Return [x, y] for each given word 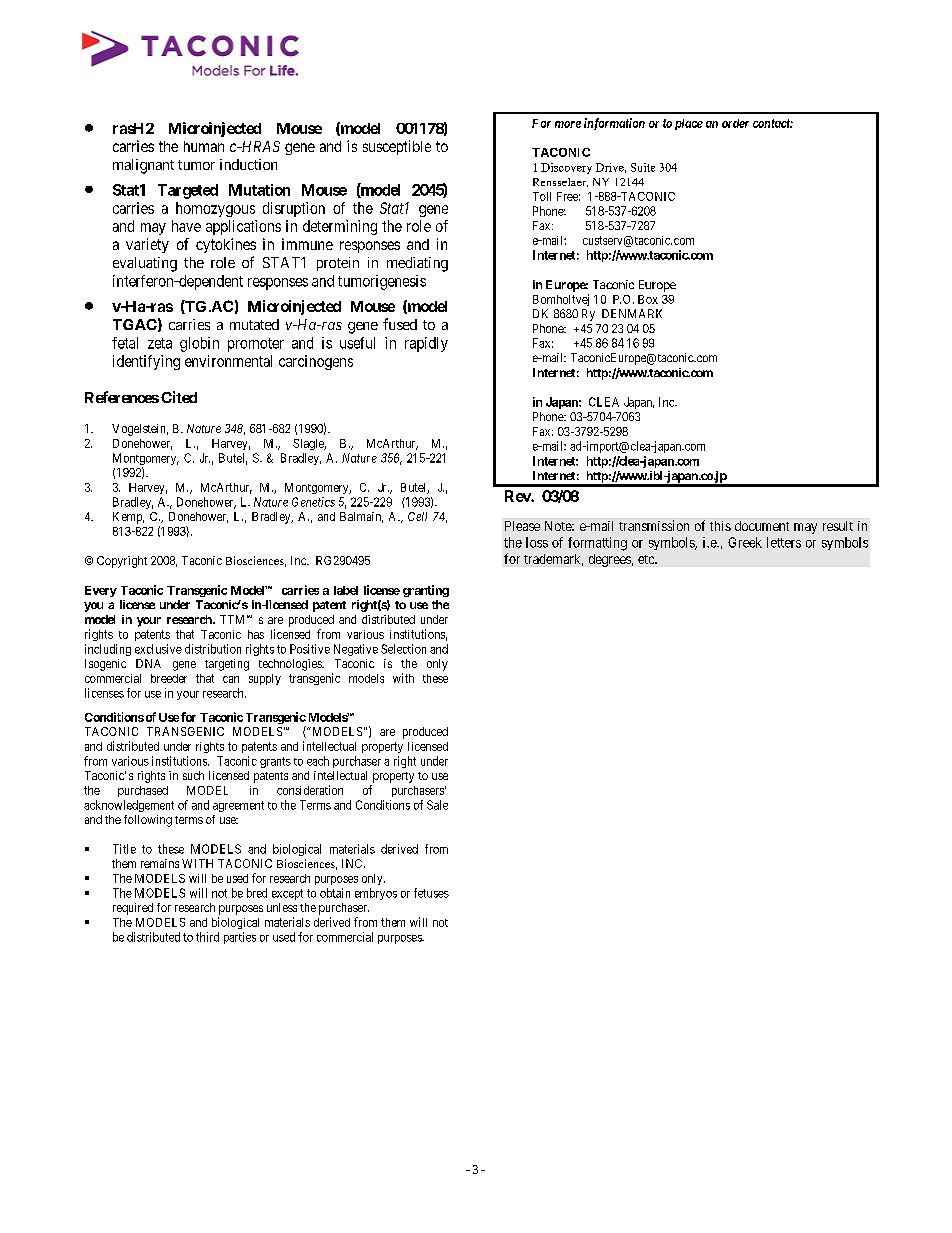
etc [647, 559]
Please [522, 526]
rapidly [426, 344]
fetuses [431, 893]
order [735, 123]
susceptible [397, 147]
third [207, 937]
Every [101, 591]
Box [648, 299]
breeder [169, 678]
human [204, 146]
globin [199, 344]
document [762, 526]
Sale [437, 805]
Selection [403, 649]
